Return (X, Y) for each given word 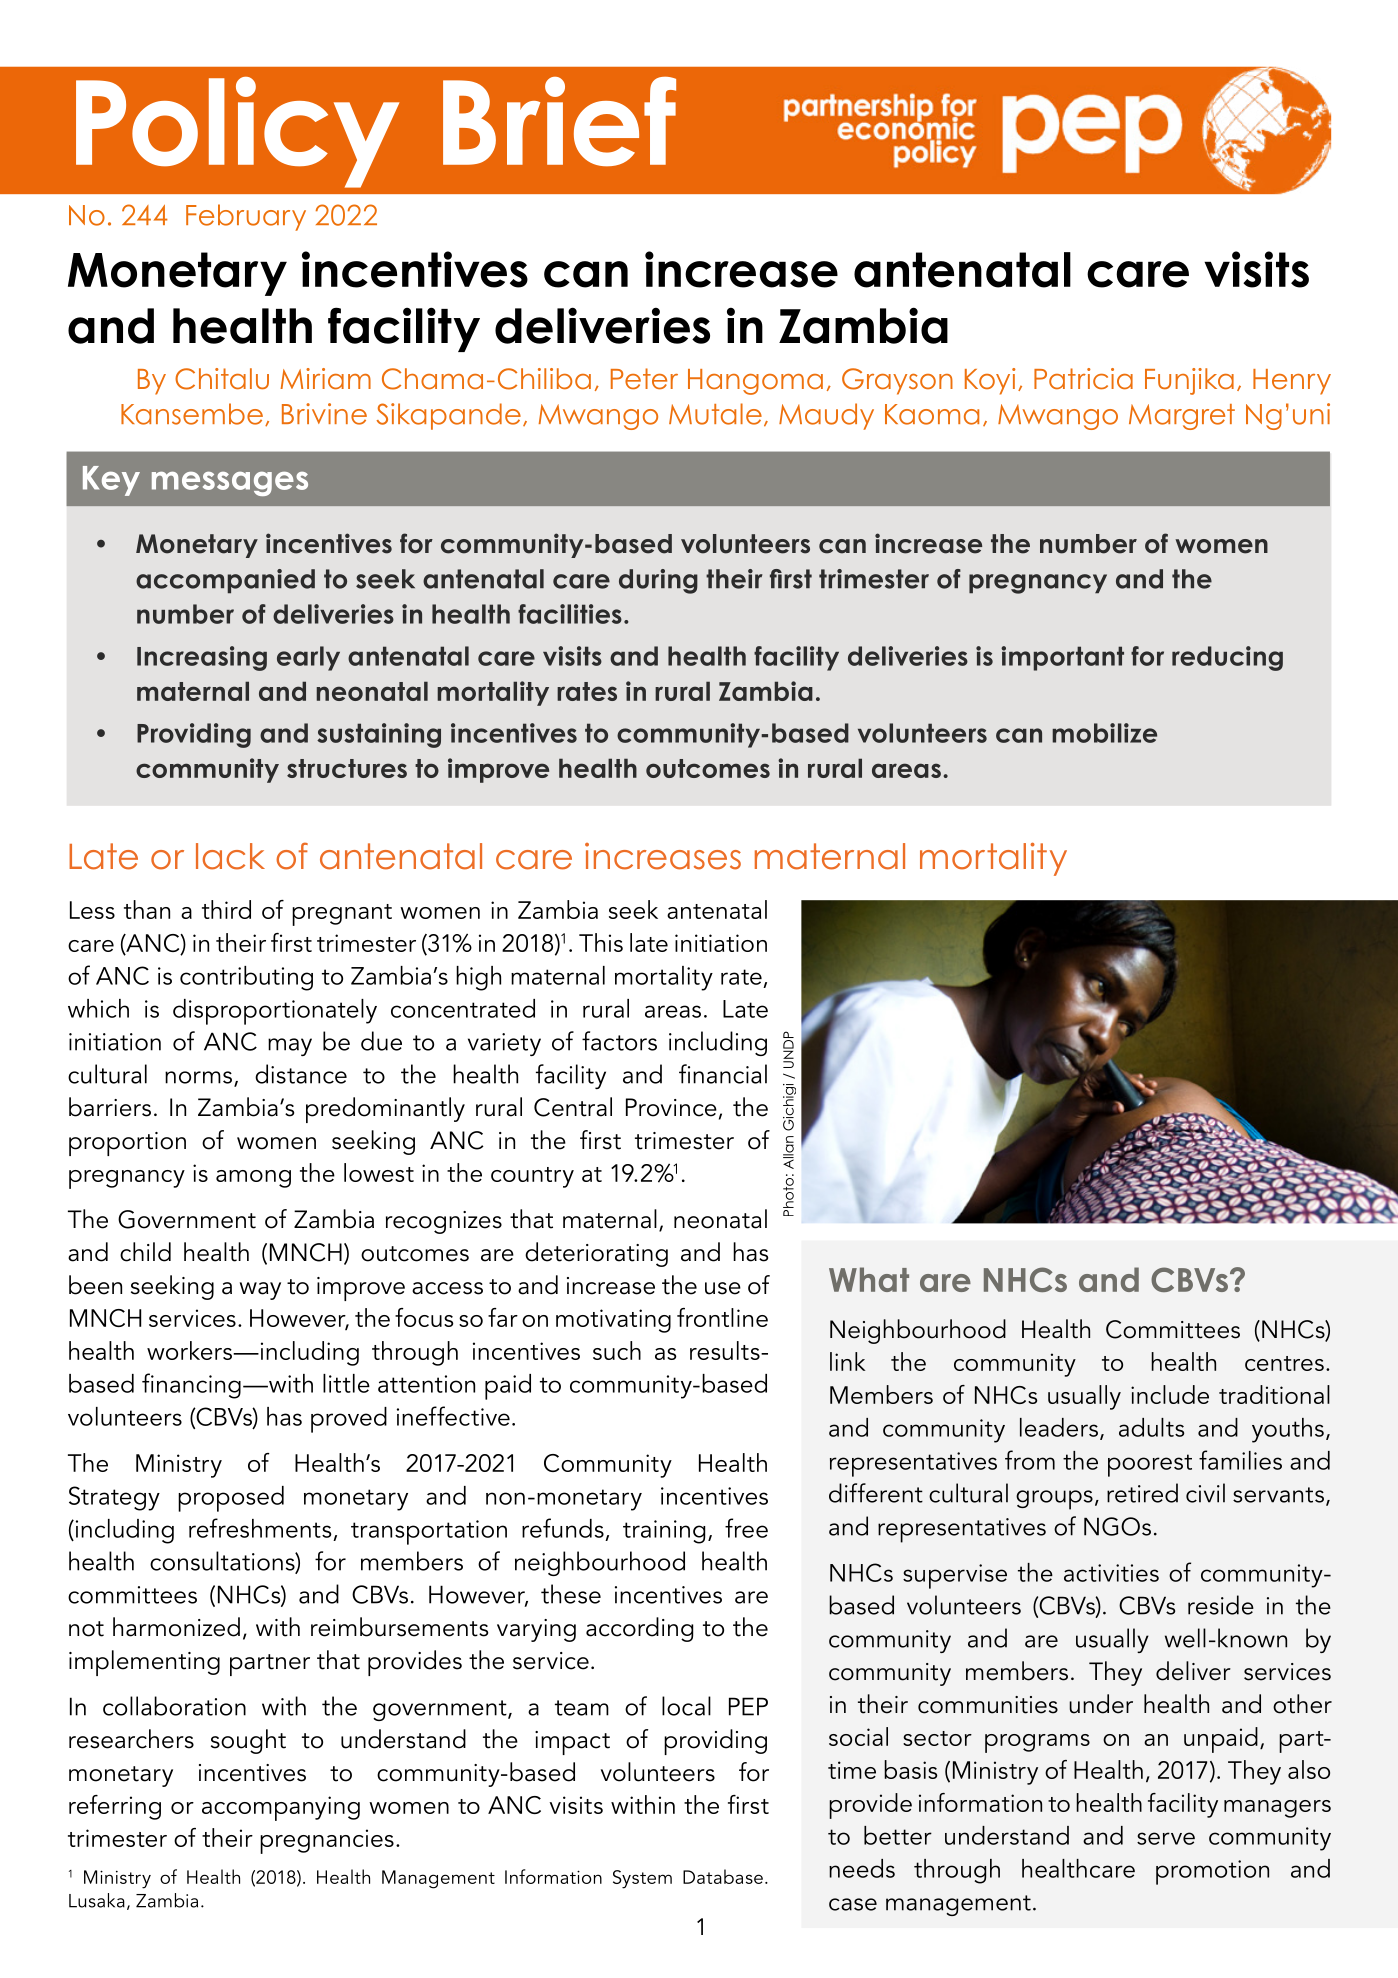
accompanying (281, 1808)
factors (619, 1041)
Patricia (1083, 379)
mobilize (1104, 733)
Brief (559, 121)
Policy (237, 132)
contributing (246, 978)
